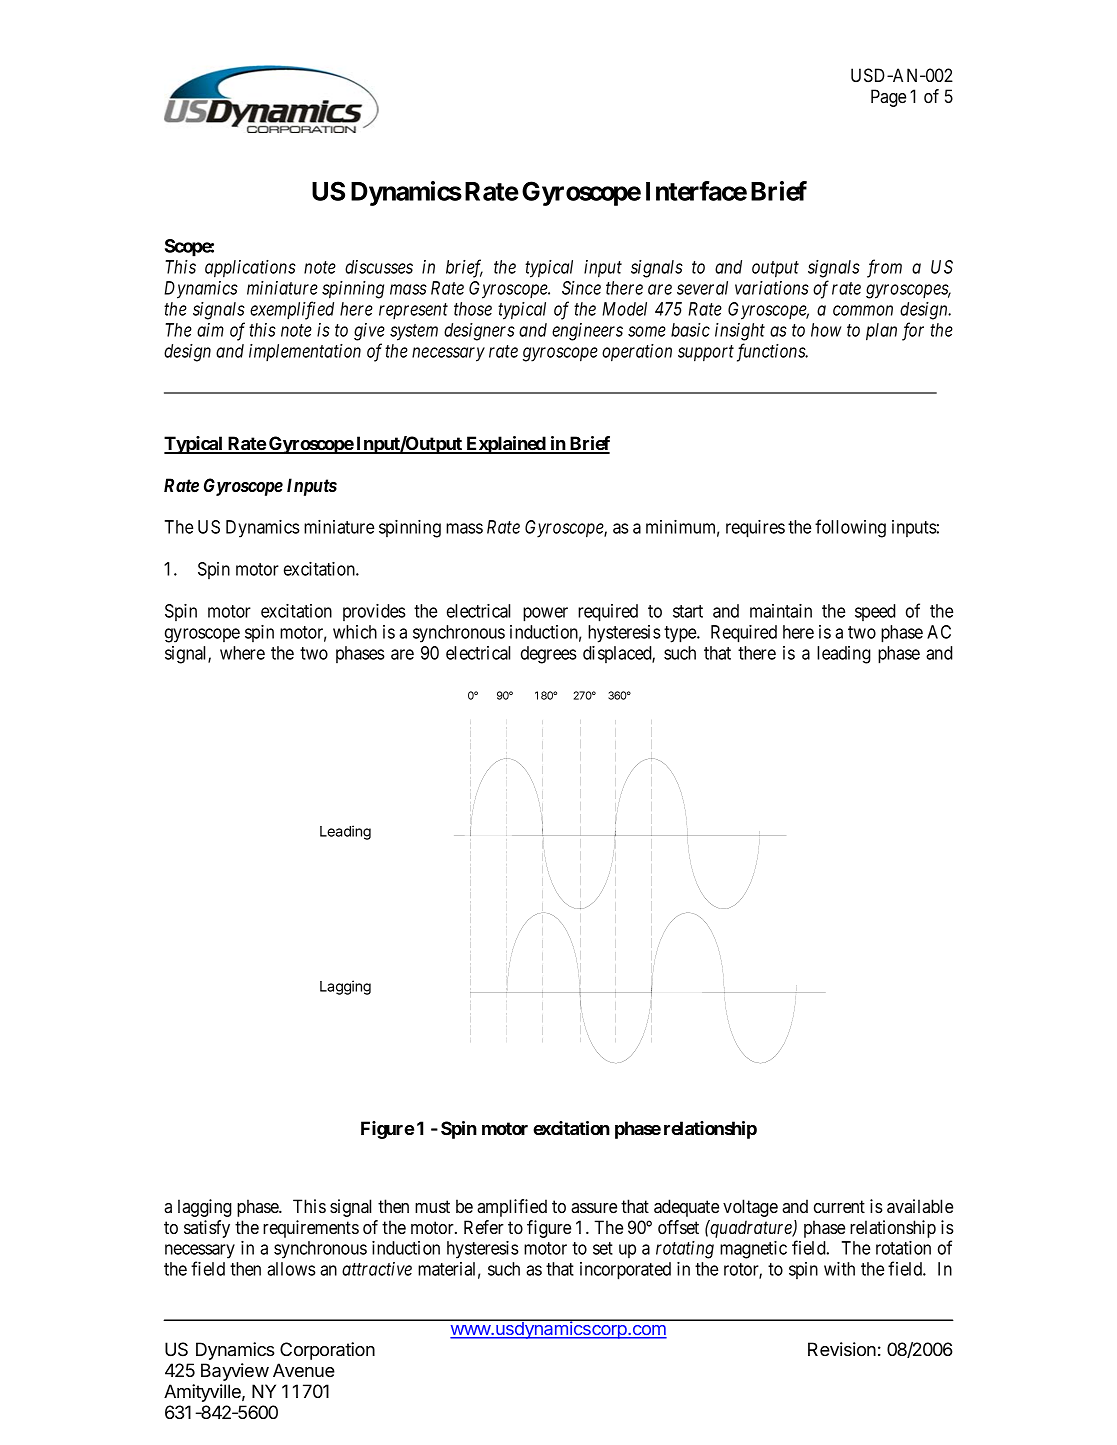 The image size is (1117, 1445). What do you see at coordinates (250, 269) in the page?
I see `applications` at bounding box center [250, 269].
